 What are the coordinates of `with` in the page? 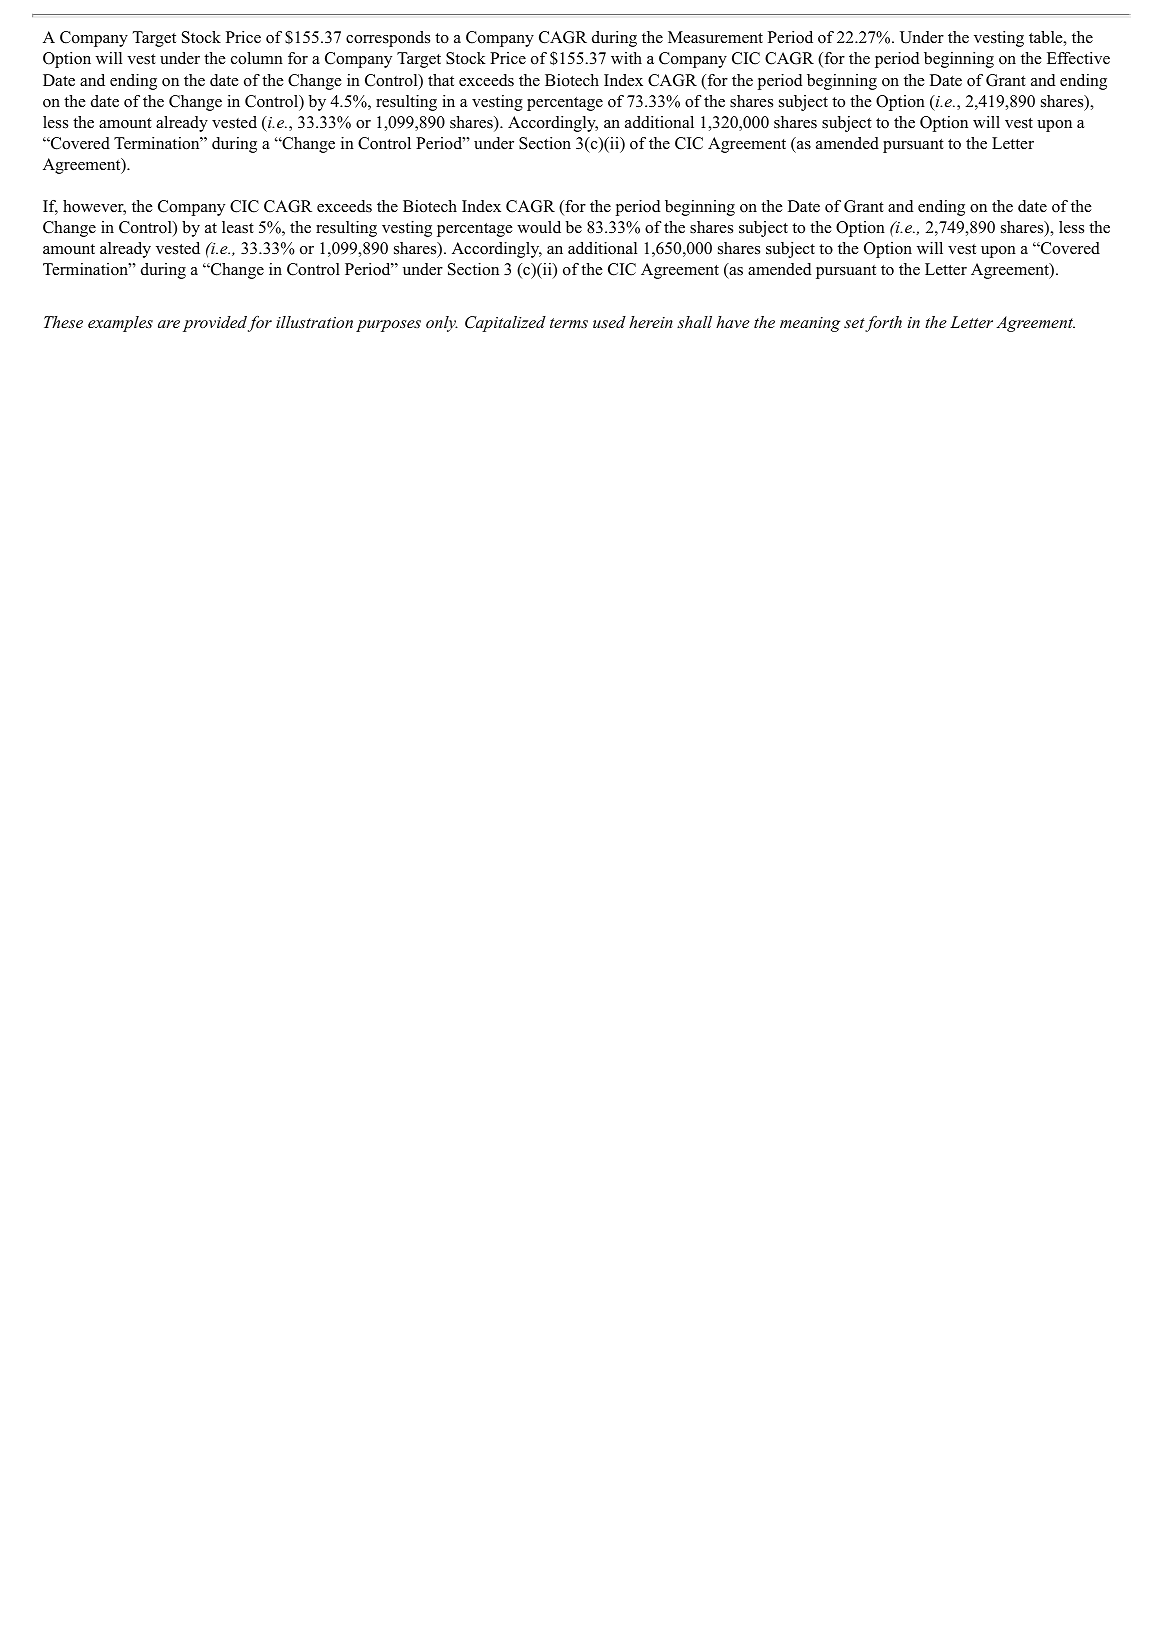 It's located at (626, 58).
